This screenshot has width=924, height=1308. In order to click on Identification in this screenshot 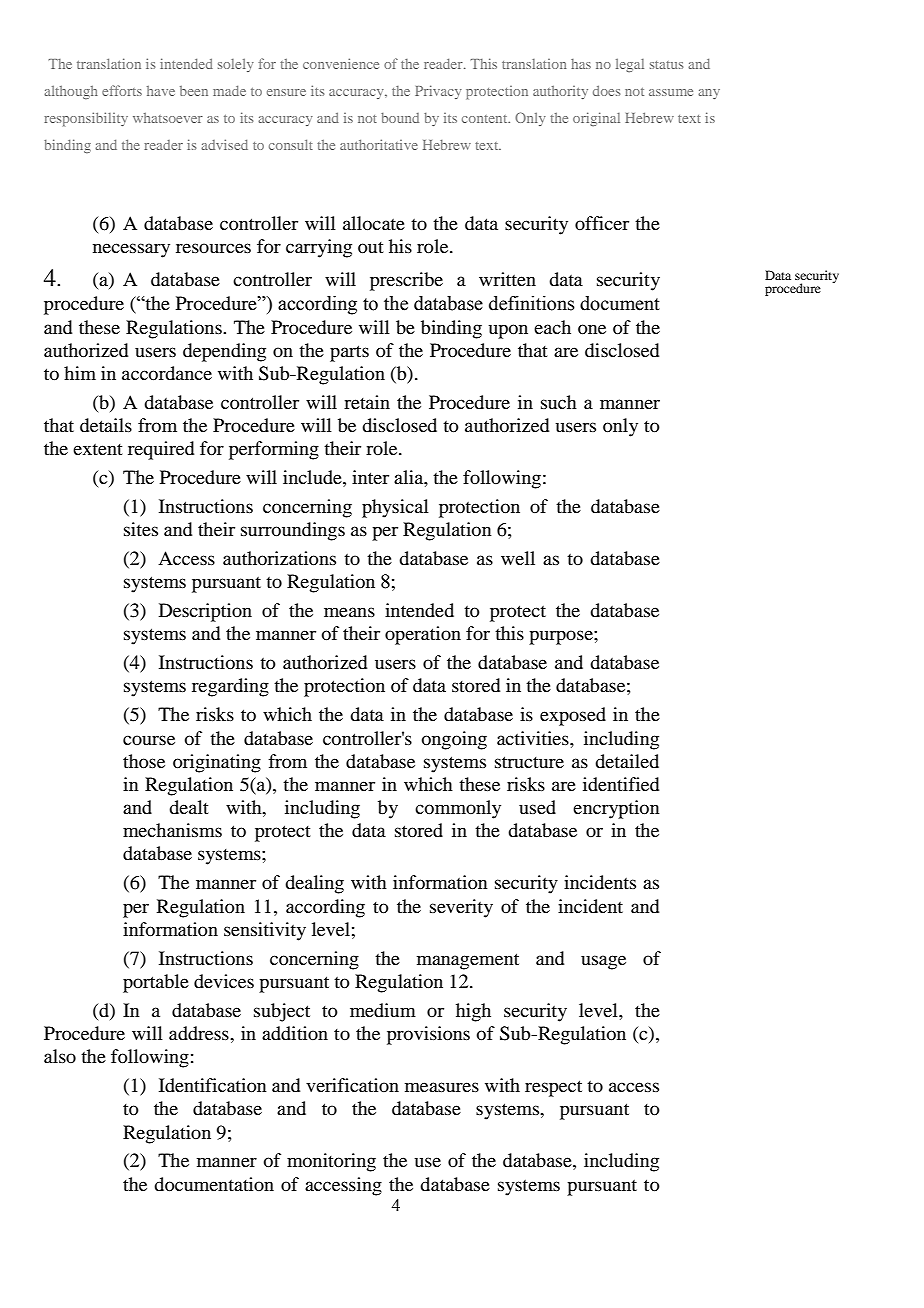, I will do `click(212, 1085)`.
